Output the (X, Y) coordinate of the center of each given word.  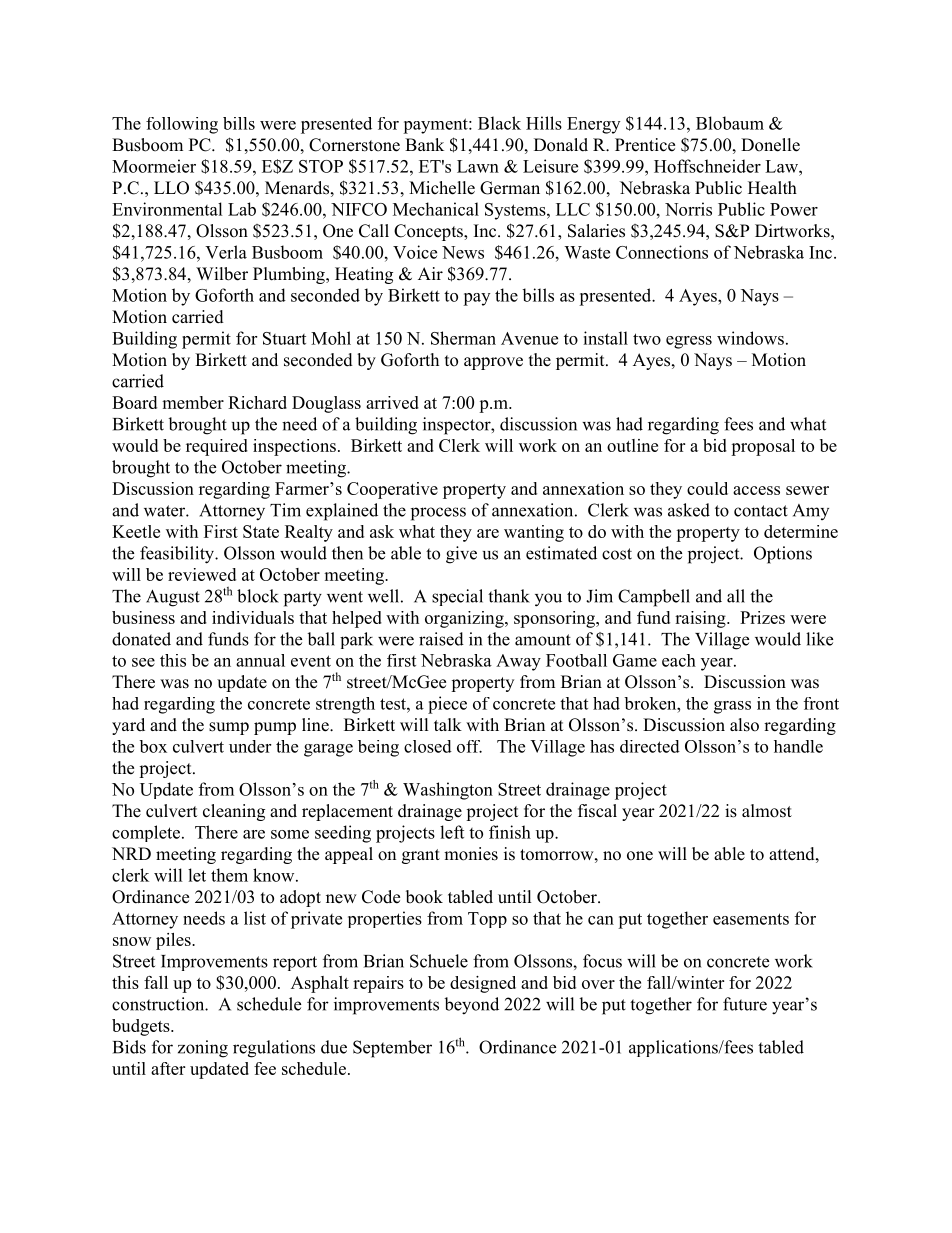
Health (772, 188)
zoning (203, 1049)
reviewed (202, 574)
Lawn (478, 166)
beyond (471, 1006)
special (457, 597)
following (182, 125)
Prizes (762, 617)
